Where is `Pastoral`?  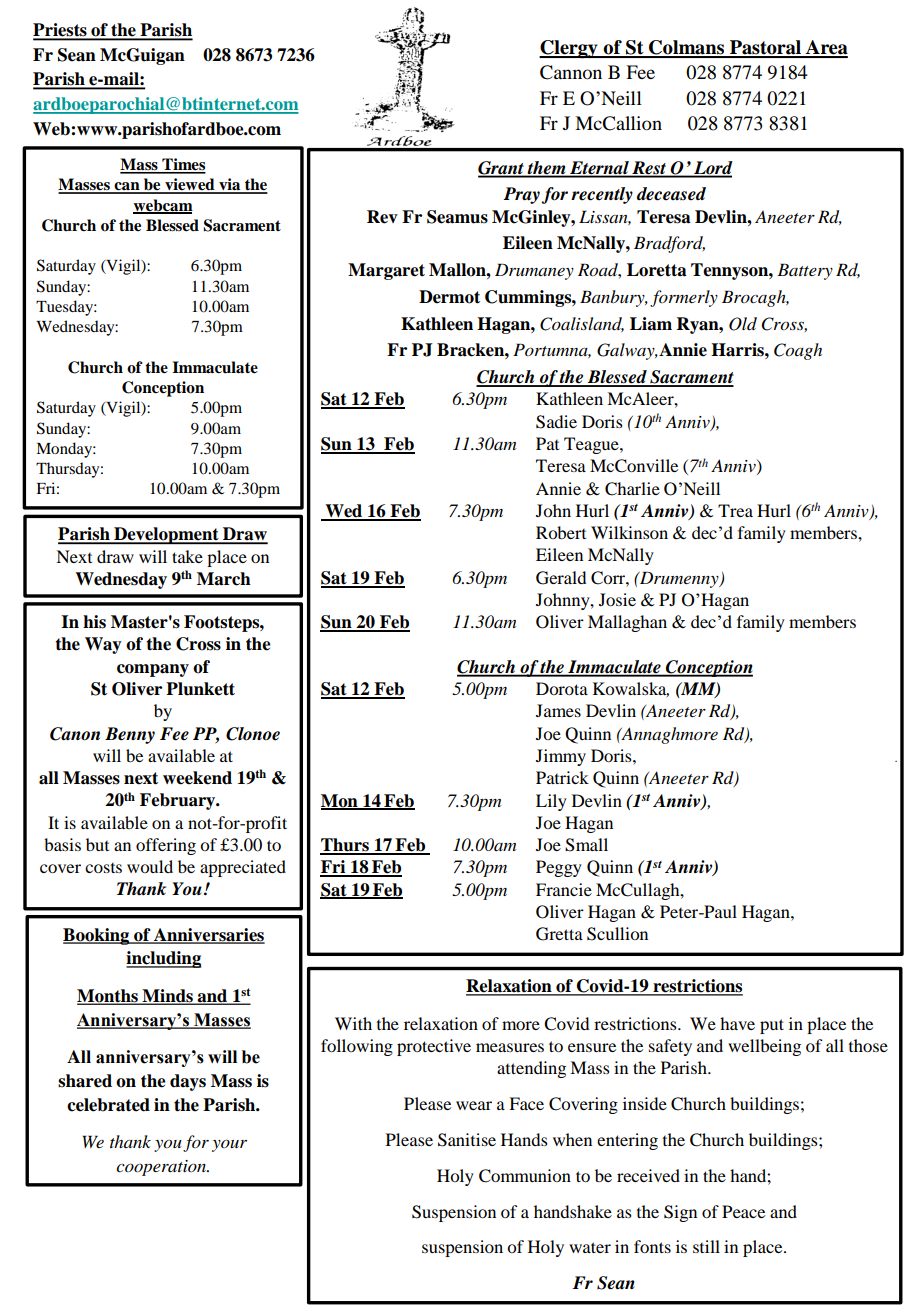
Pastoral is located at coordinates (766, 48).
